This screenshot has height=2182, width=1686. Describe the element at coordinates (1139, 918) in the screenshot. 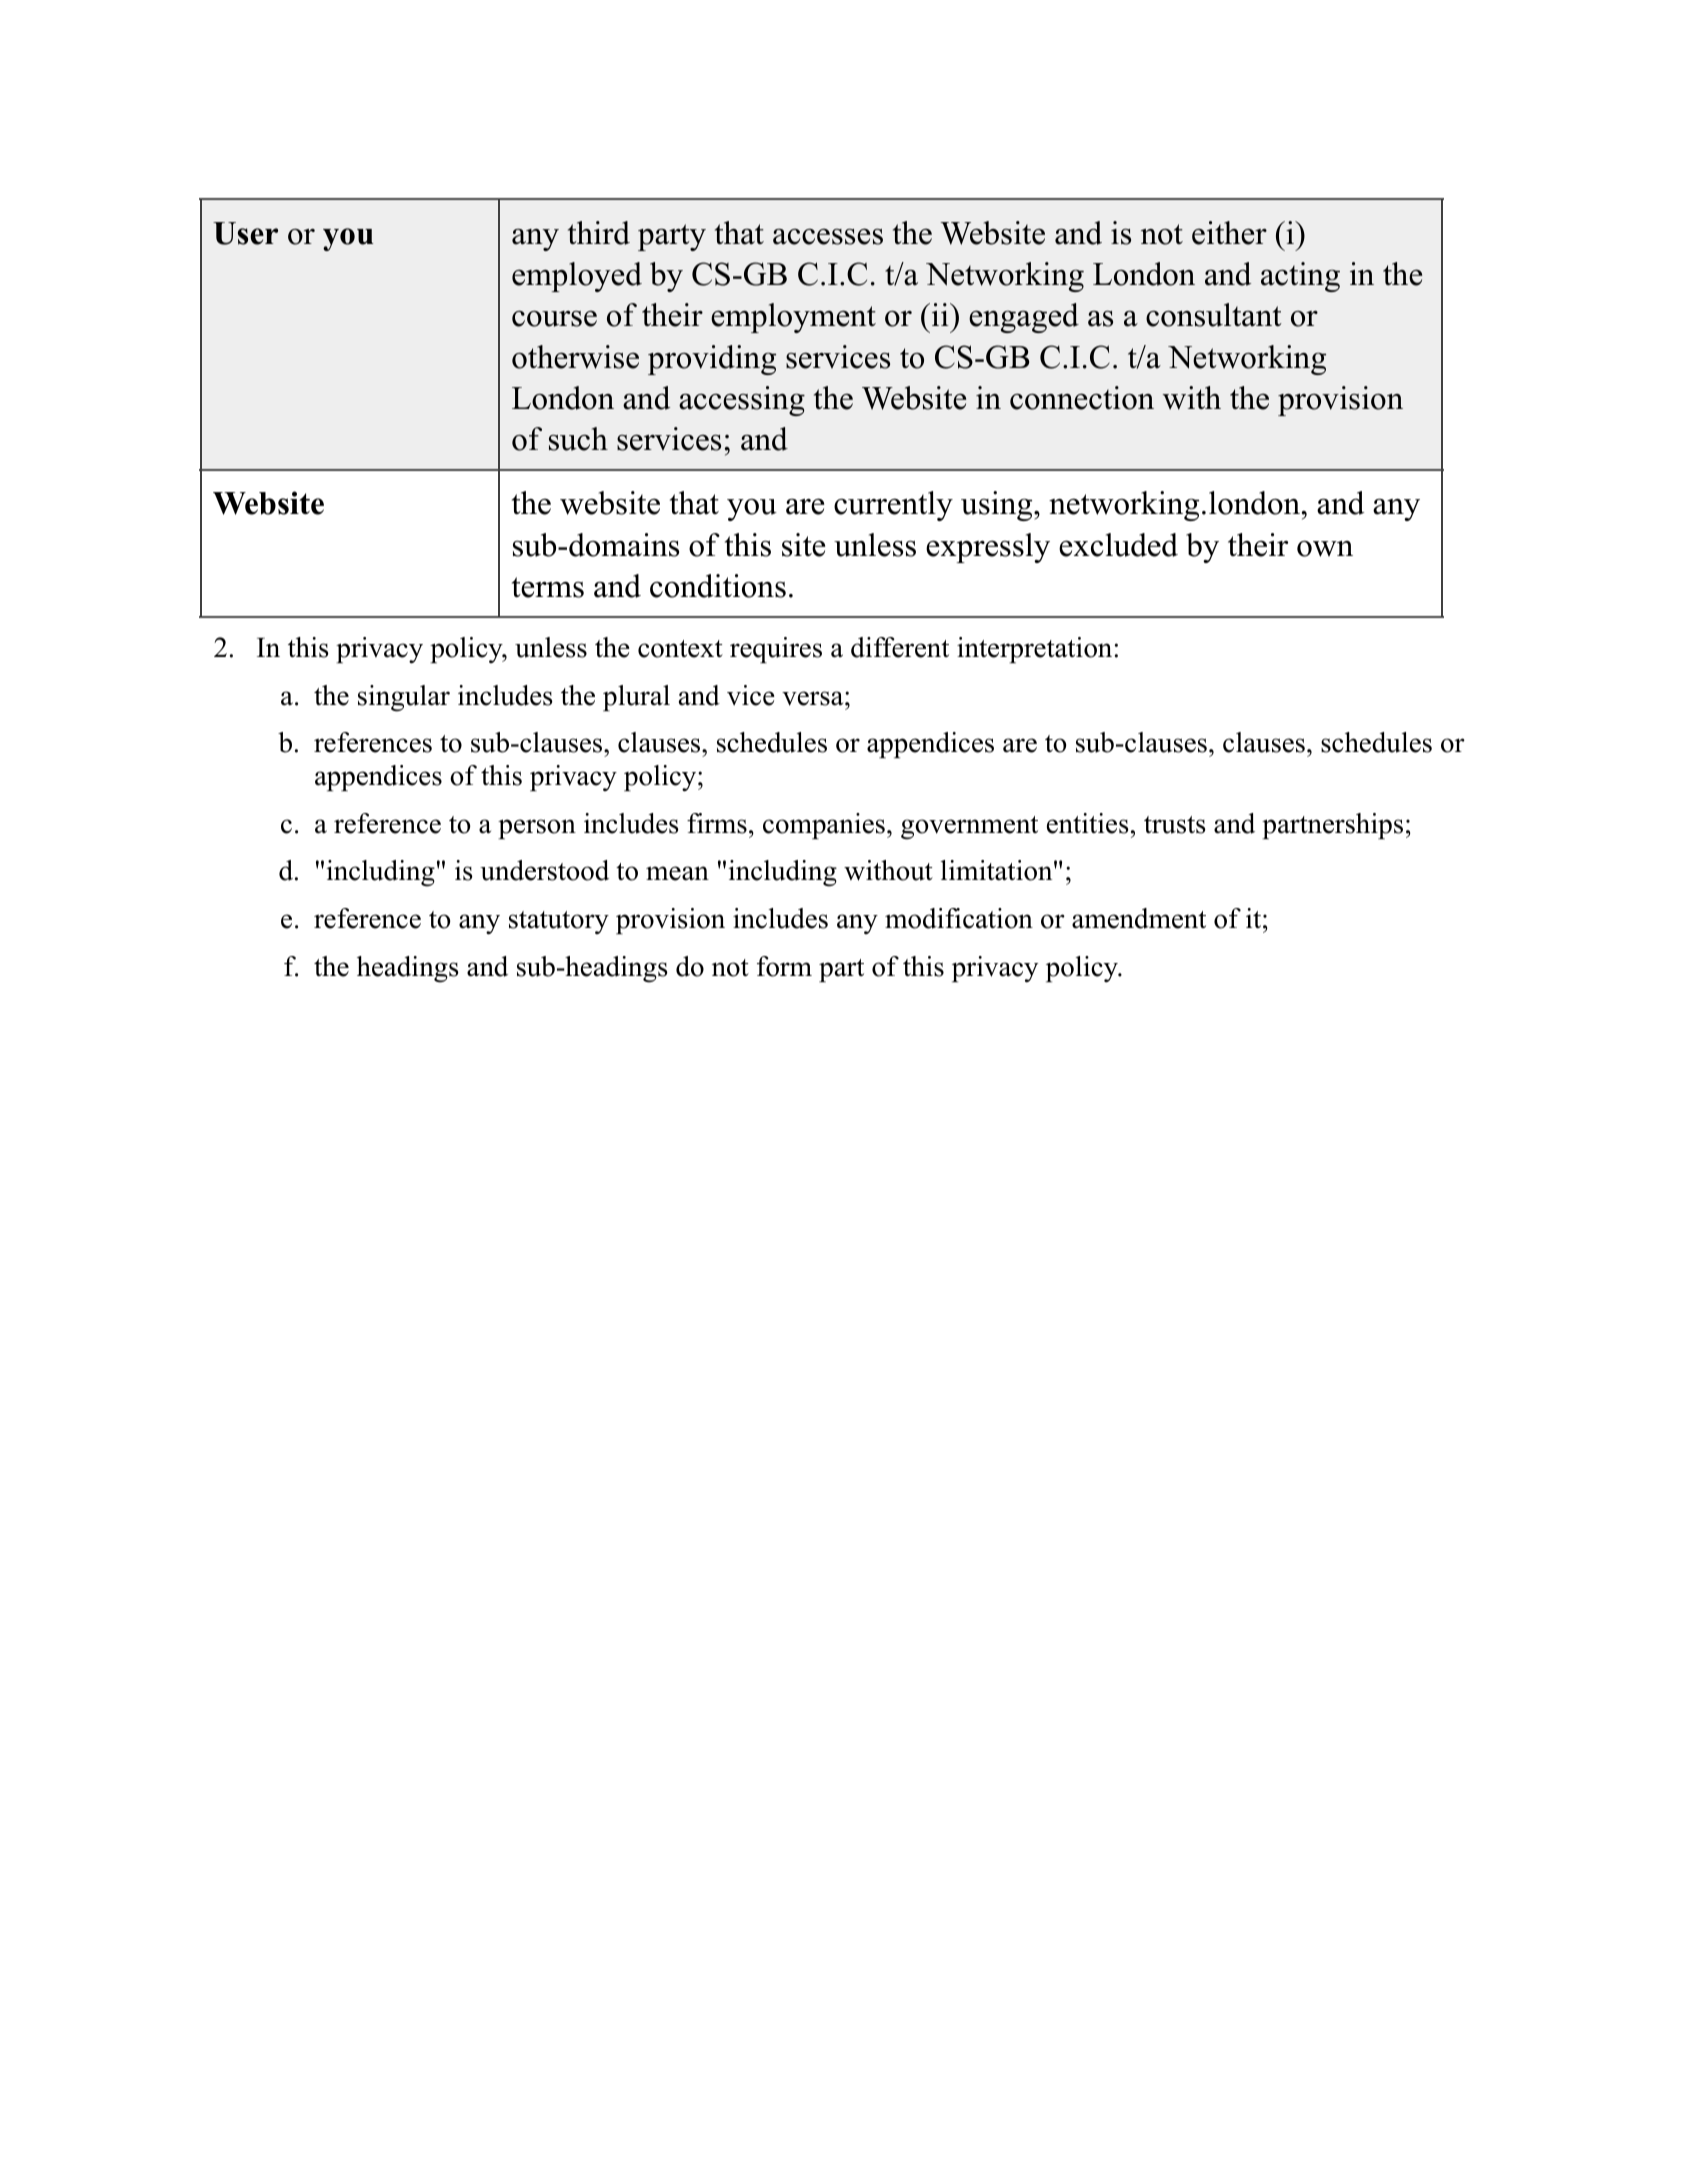

I see `amendment` at that location.
